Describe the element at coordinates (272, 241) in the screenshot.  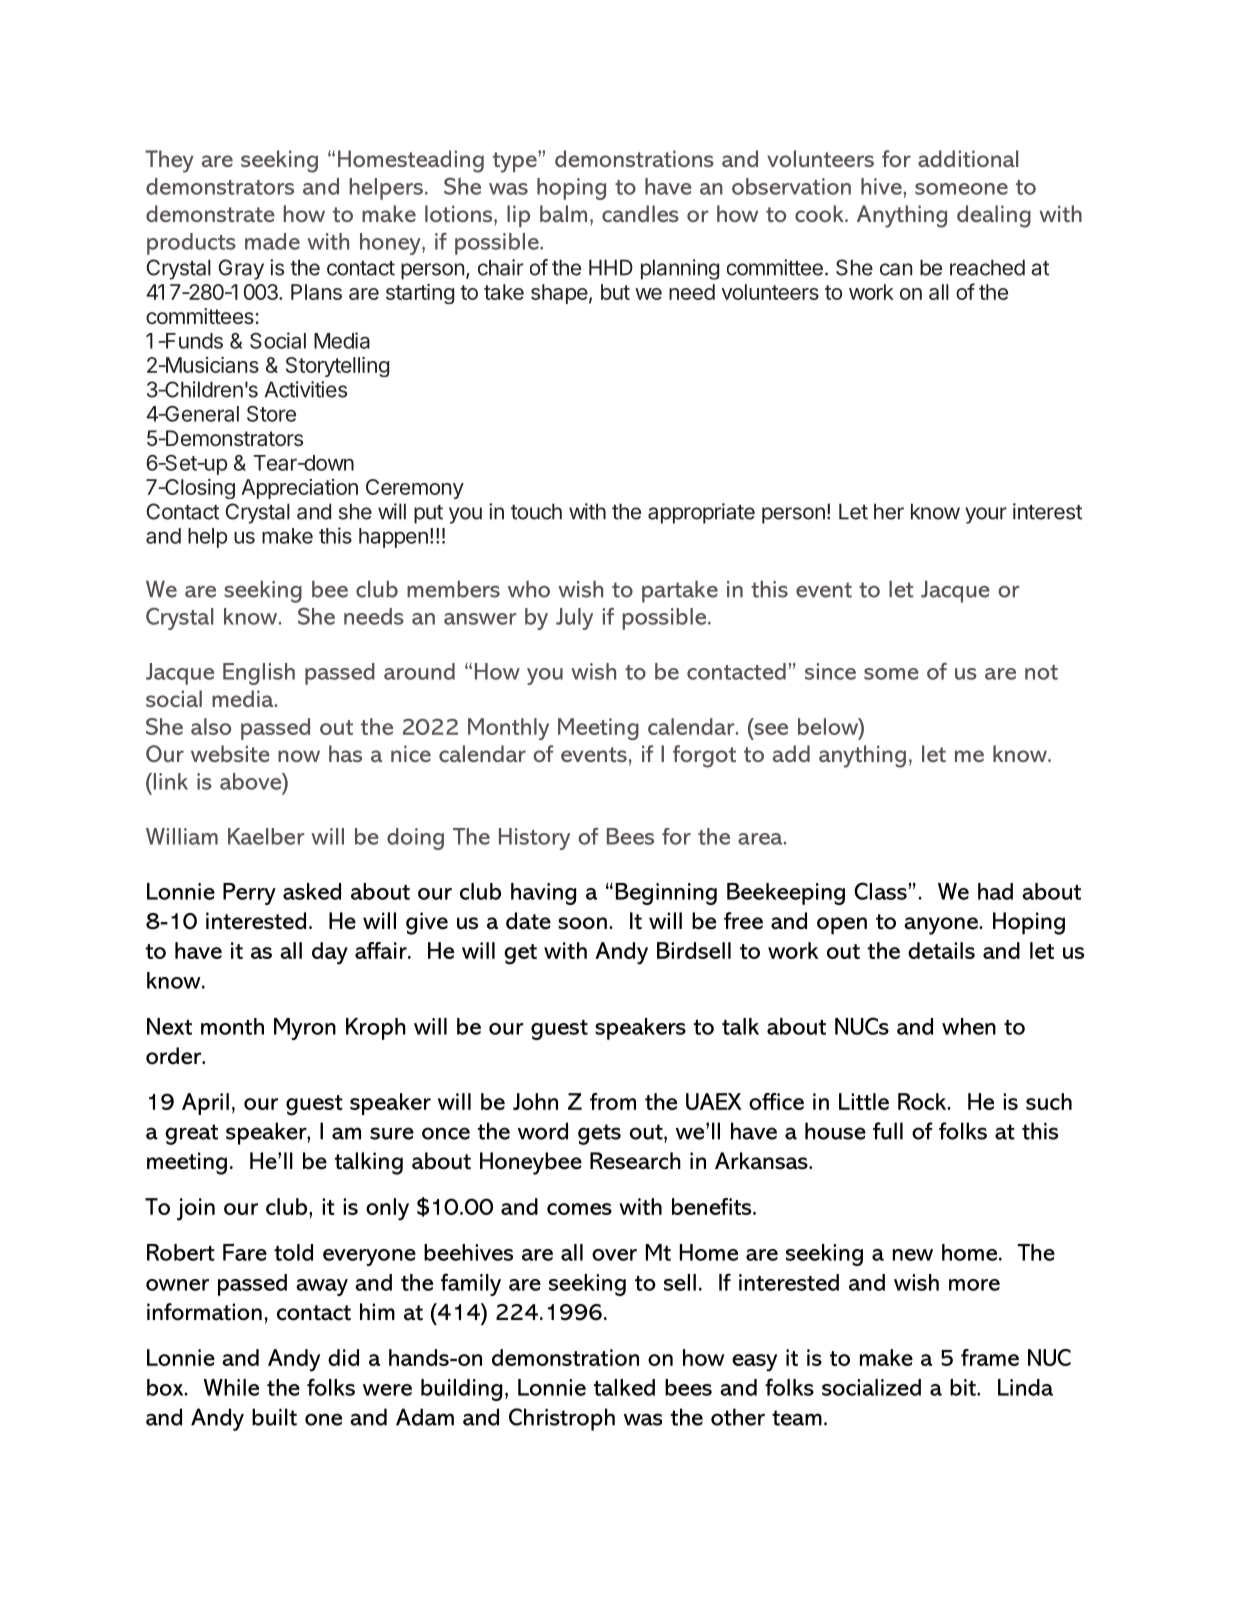
I see `made` at that location.
